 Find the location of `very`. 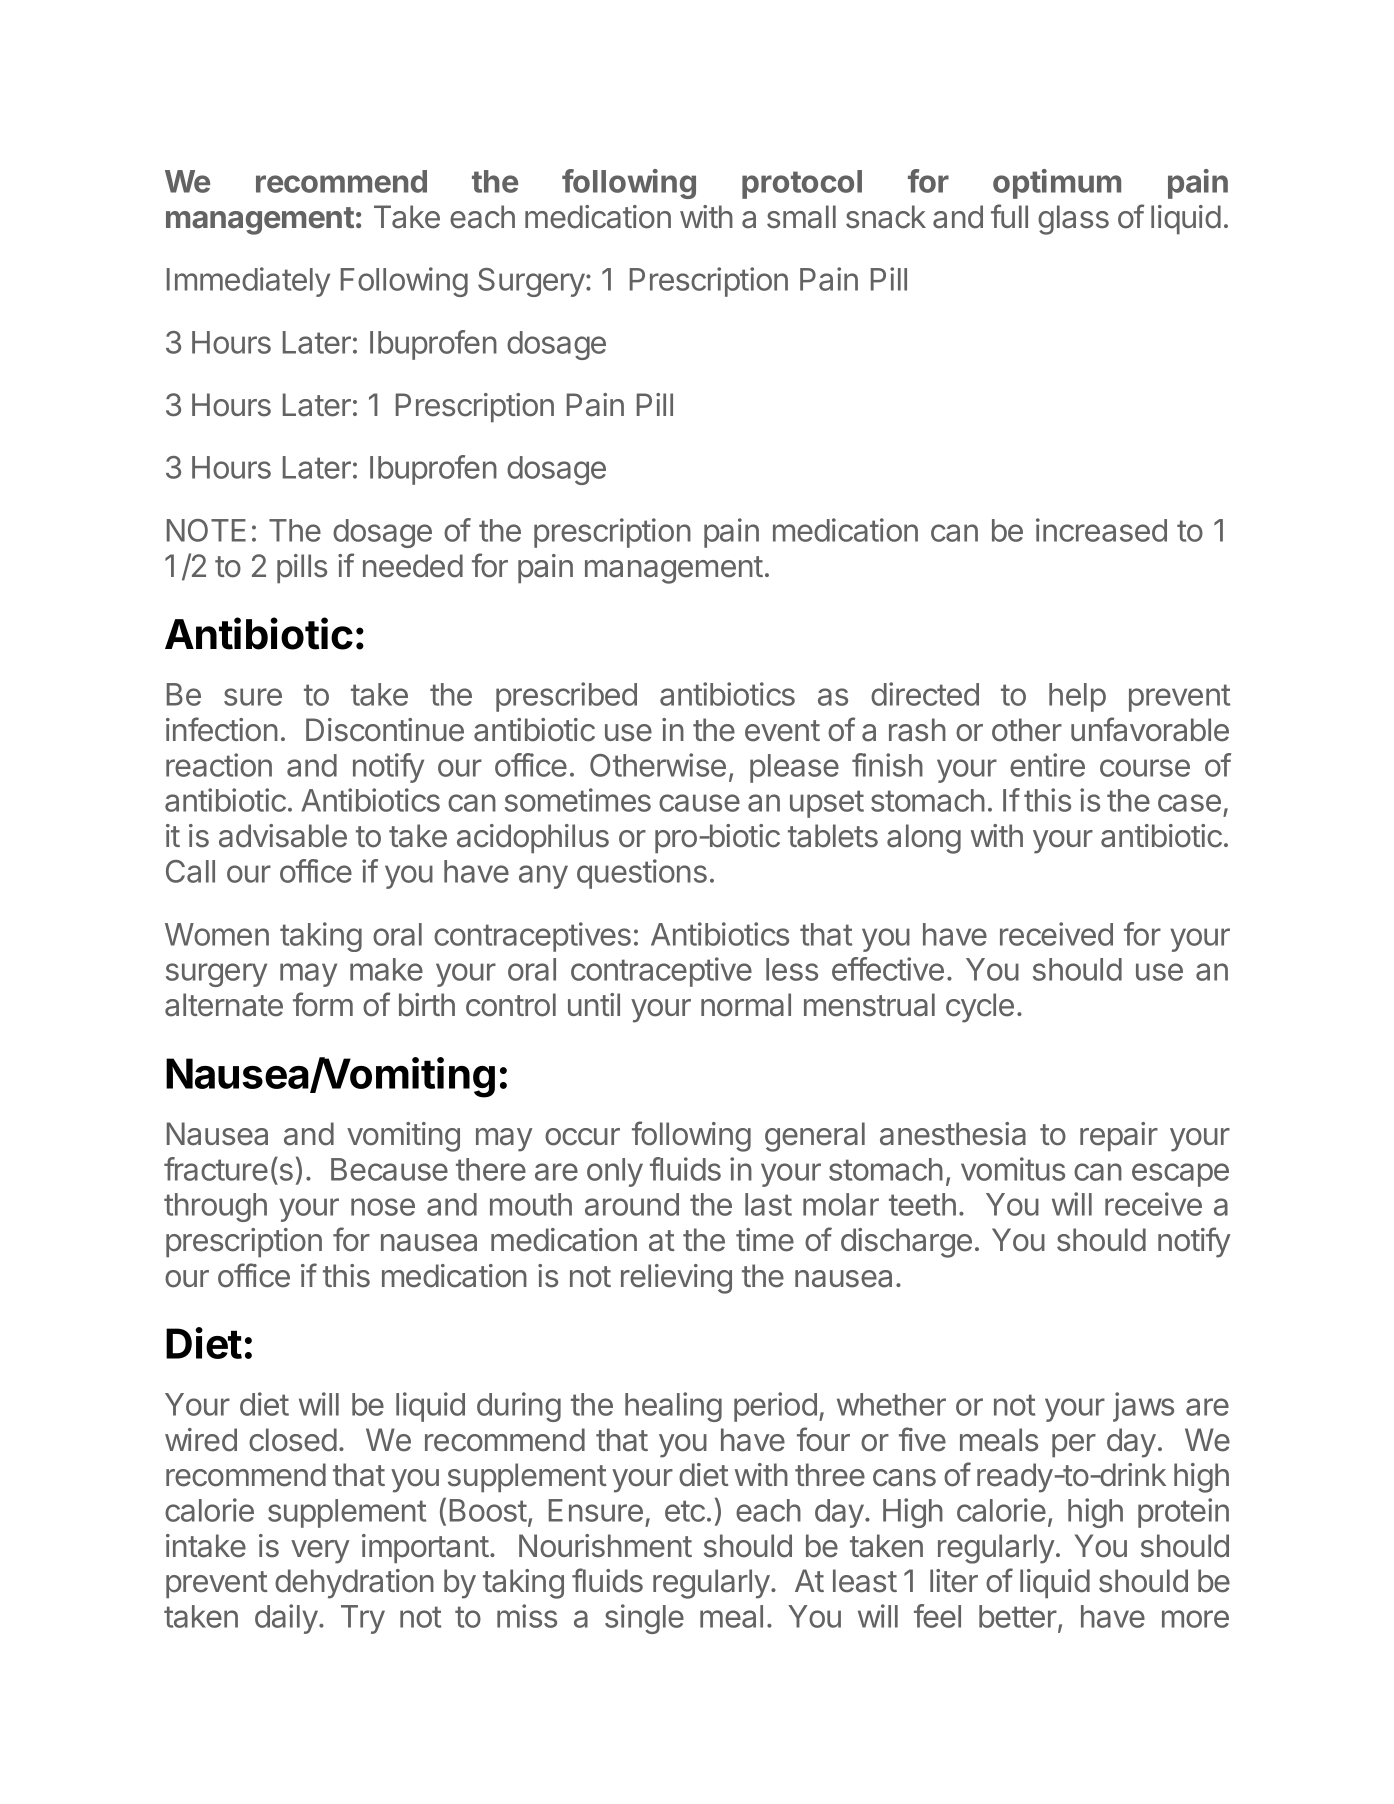

very is located at coordinates (320, 1552).
